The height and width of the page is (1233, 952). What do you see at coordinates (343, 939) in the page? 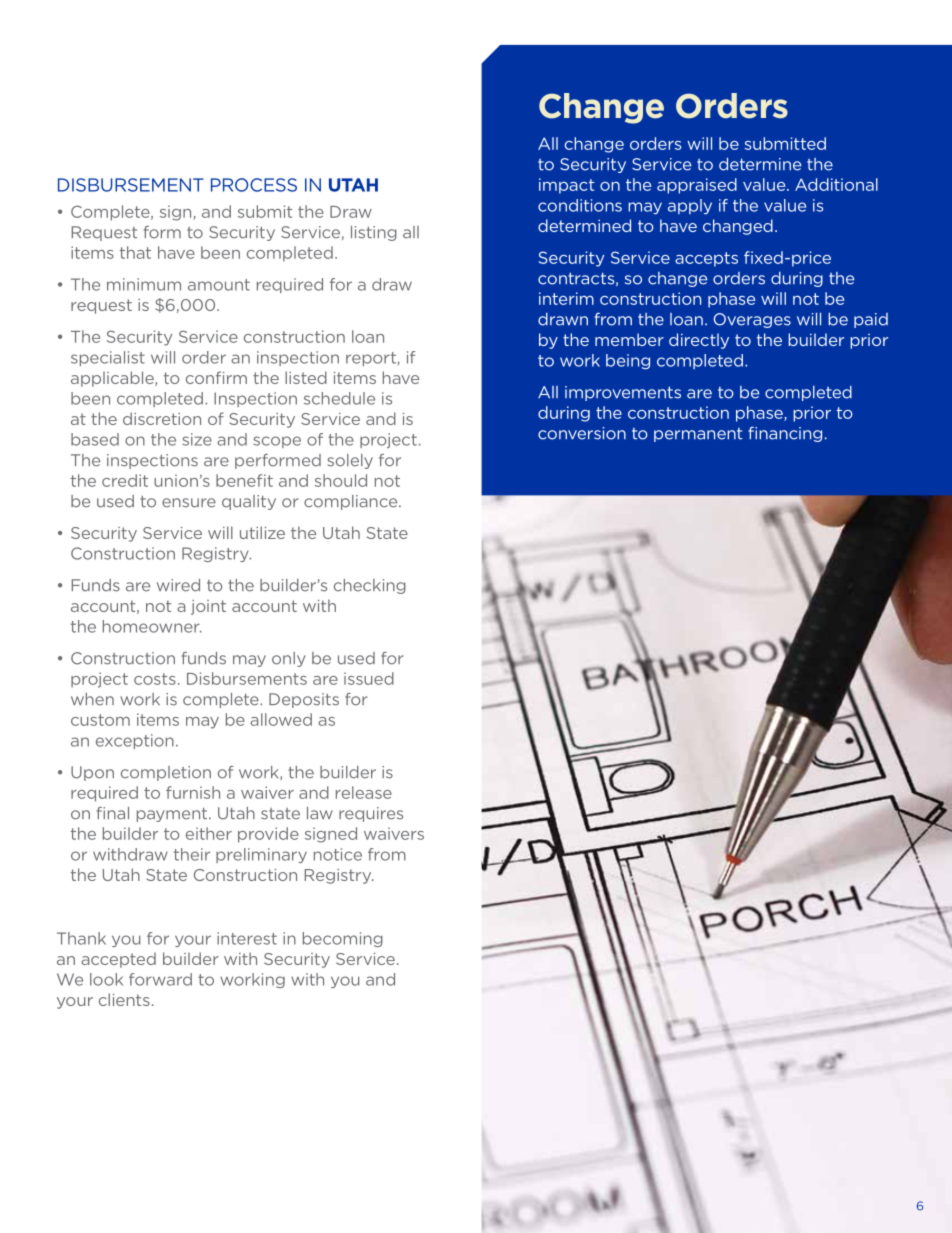
I see `becoming` at bounding box center [343, 939].
